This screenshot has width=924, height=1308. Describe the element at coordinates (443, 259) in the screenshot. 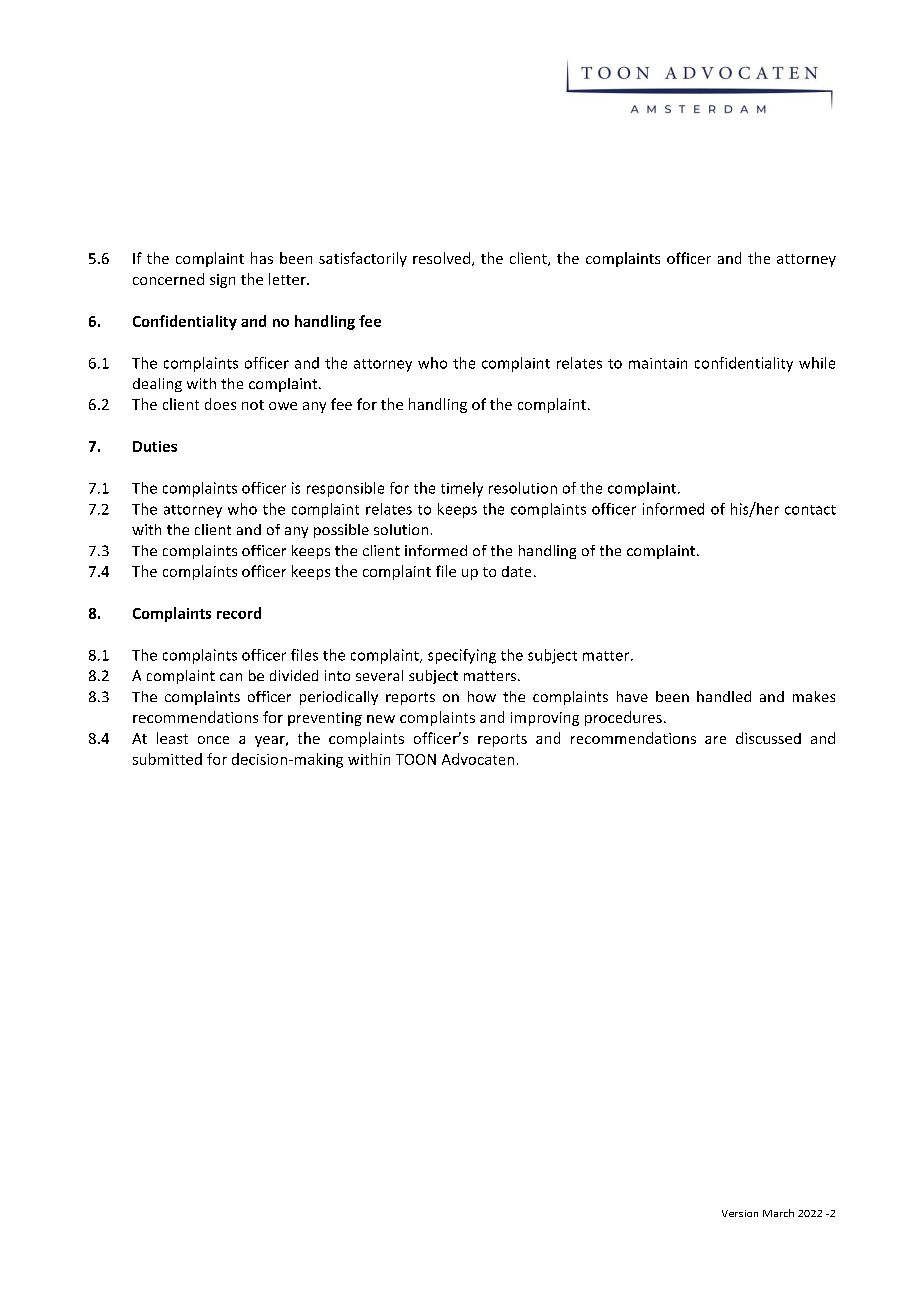

I see `resolved` at that location.
